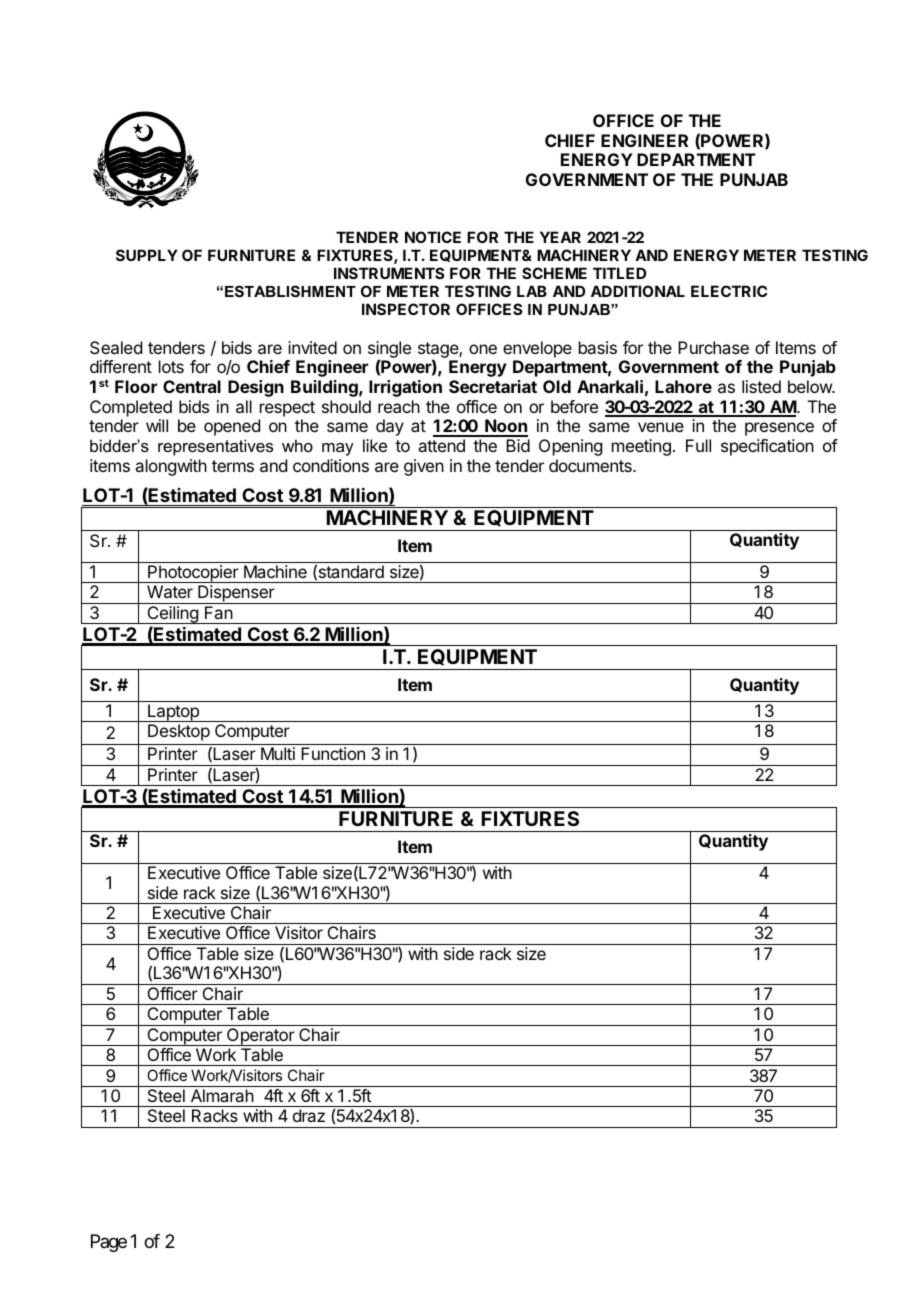  Describe the element at coordinates (147, 255) in the document. I see `SUPPLY` at that location.
